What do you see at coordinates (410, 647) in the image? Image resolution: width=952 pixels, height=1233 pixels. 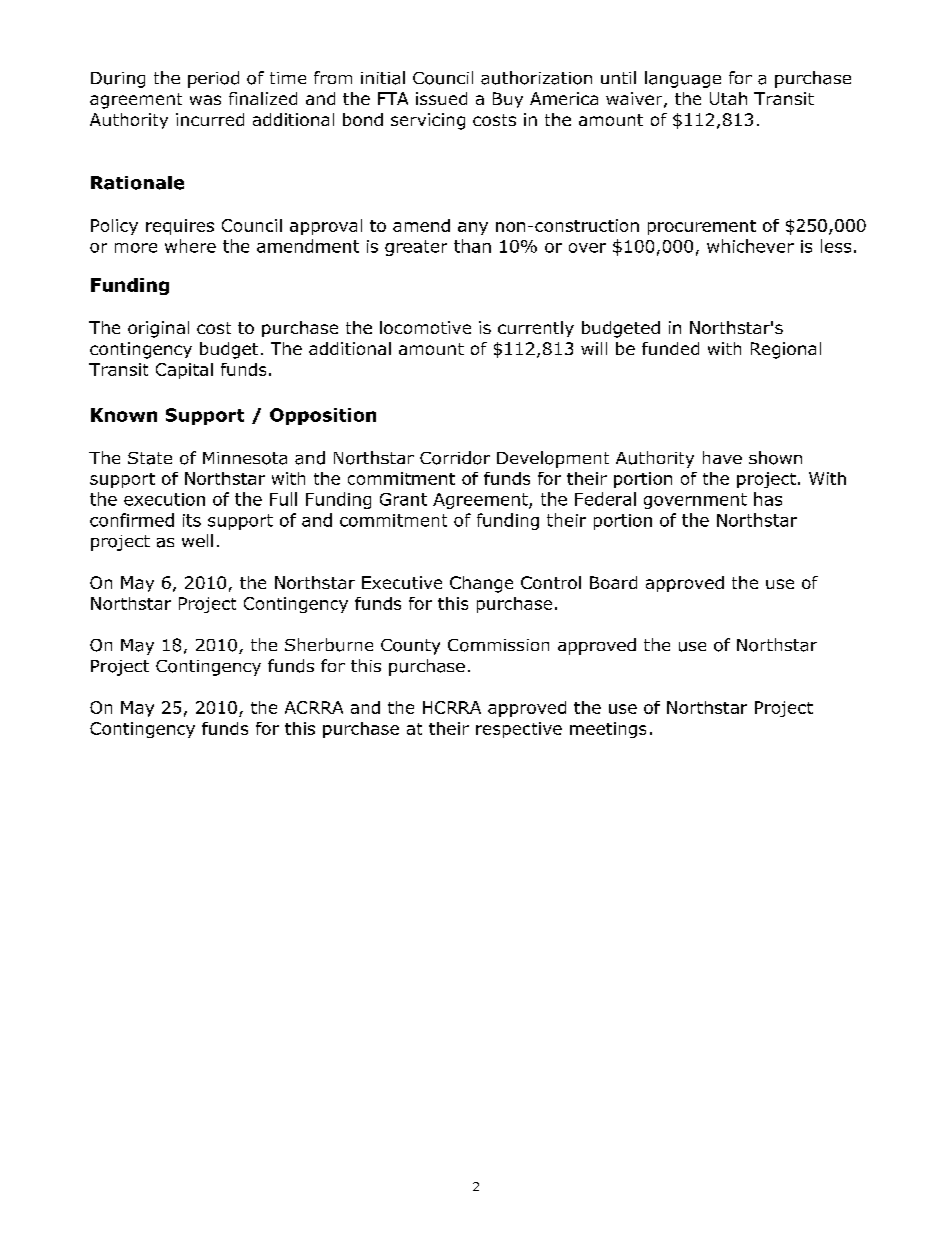 I see `County` at bounding box center [410, 647].
